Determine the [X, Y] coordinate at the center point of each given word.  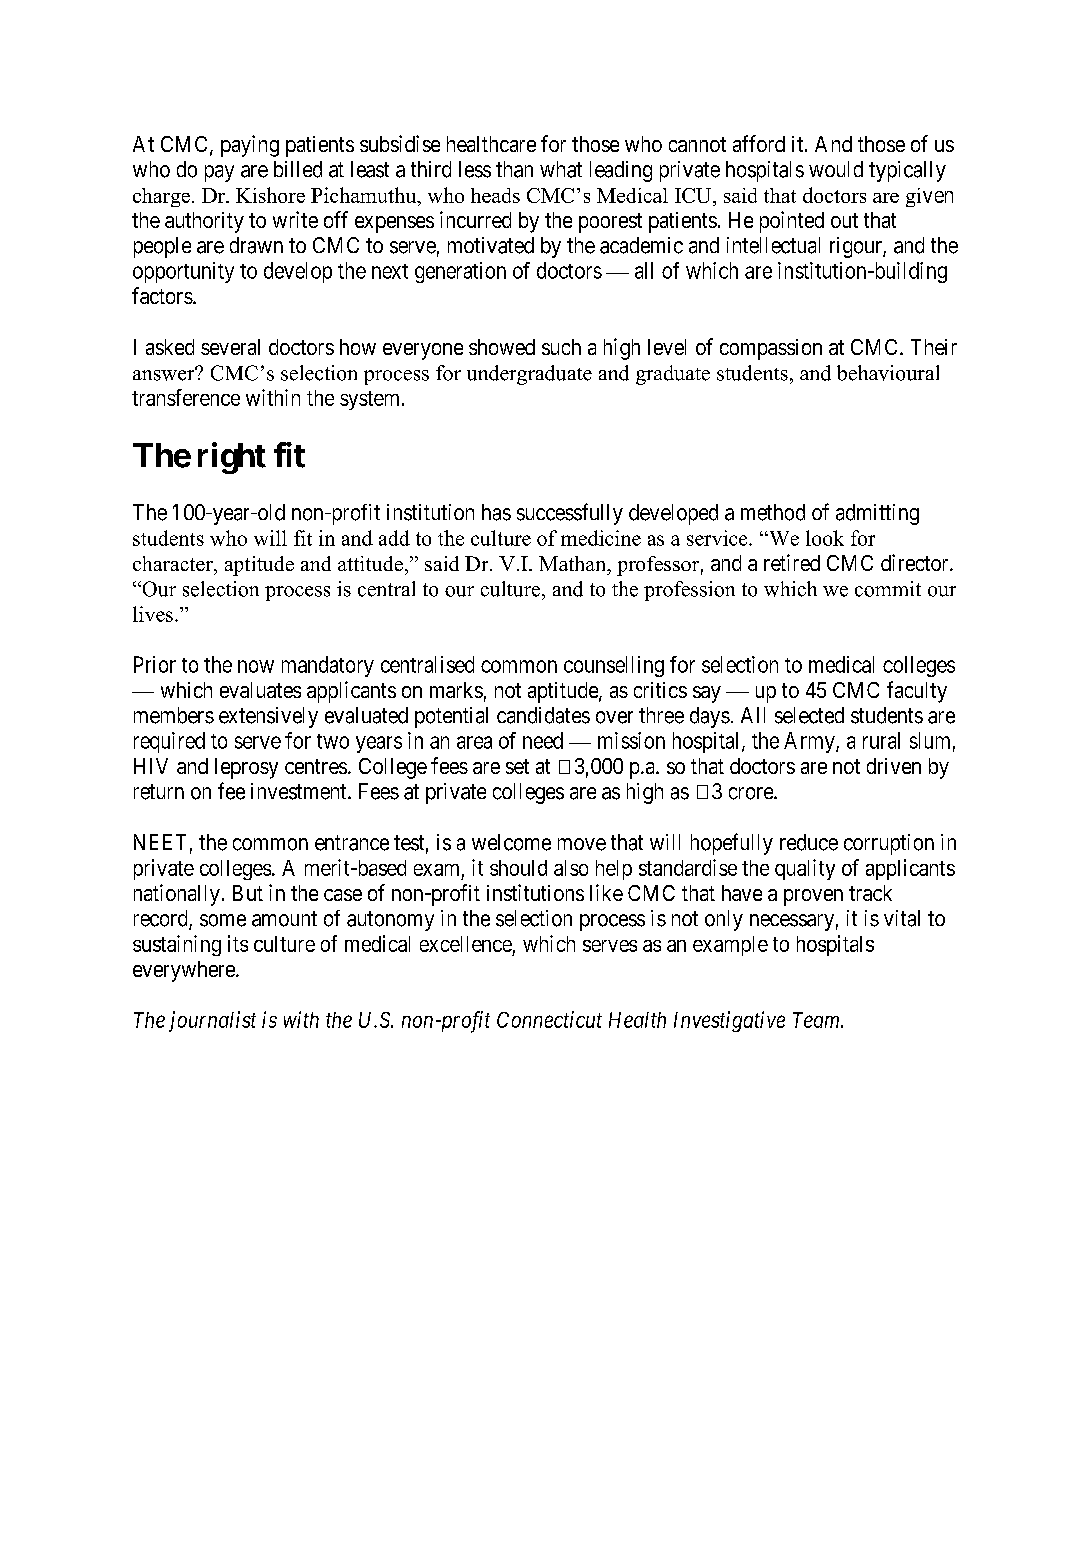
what [561, 169]
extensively [268, 717]
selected [809, 715]
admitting [877, 514]
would [836, 169]
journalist [212, 1021]
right [232, 458]
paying [250, 146]
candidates [543, 715]
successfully [570, 514]
